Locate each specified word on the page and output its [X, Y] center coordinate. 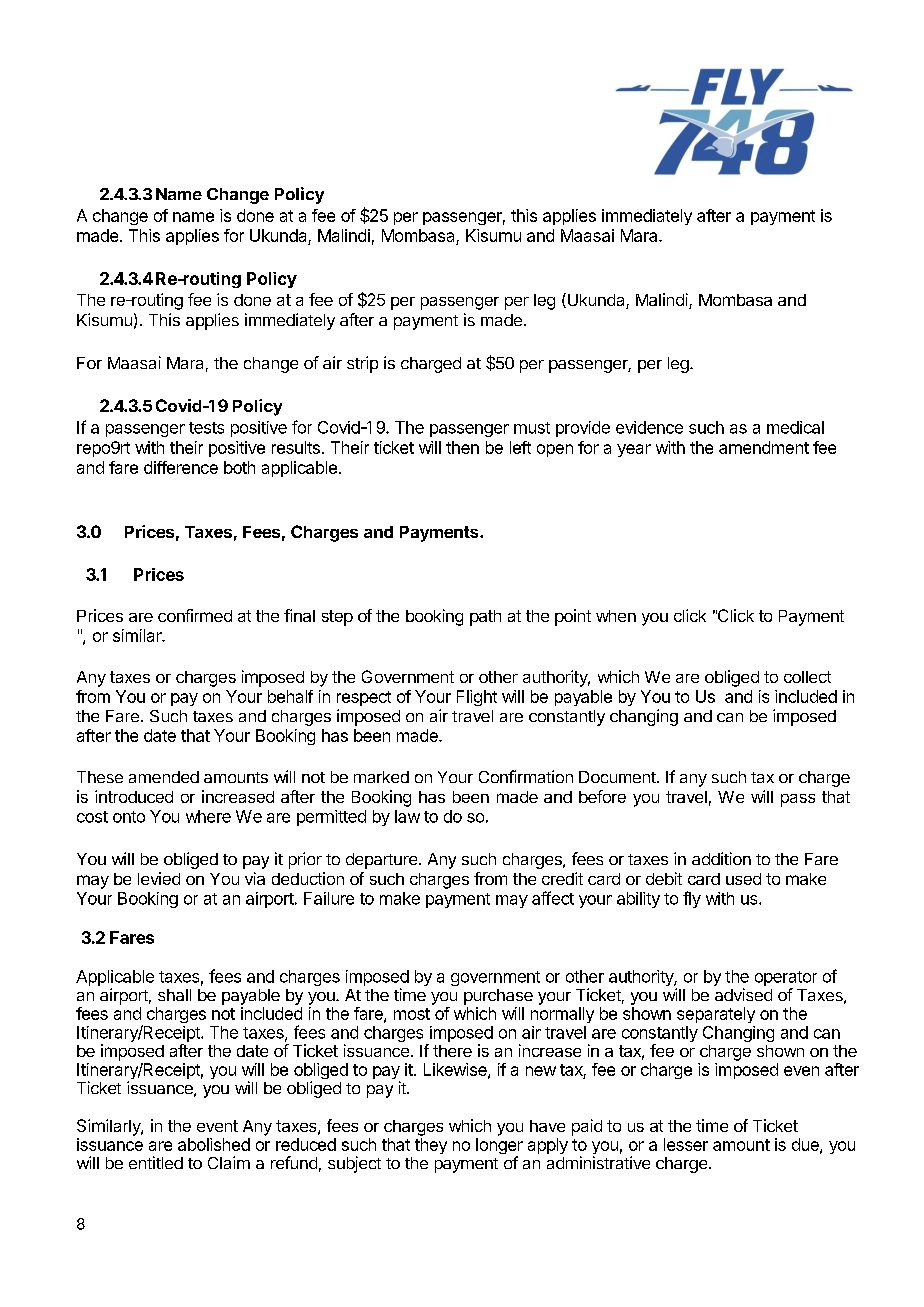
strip [362, 364]
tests [206, 428]
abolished [214, 1144]
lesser [686, 1144]
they [431, 1146]
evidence [649, 427]
